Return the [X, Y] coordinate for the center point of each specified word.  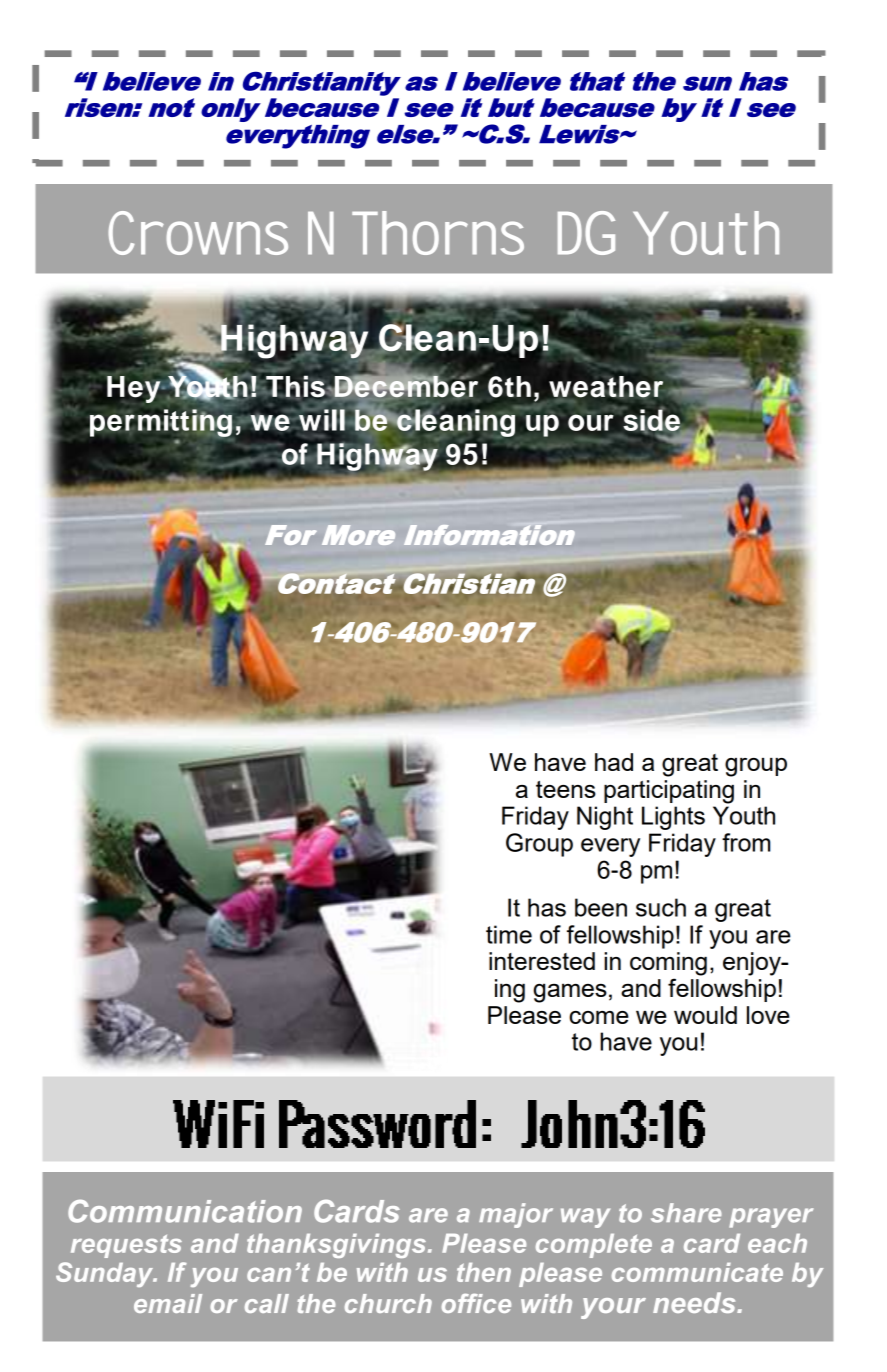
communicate [697, 1272]
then [484, 1272]
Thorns [438, 233]
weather [606, 388]
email [168, 1303]
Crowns [198, 233]
